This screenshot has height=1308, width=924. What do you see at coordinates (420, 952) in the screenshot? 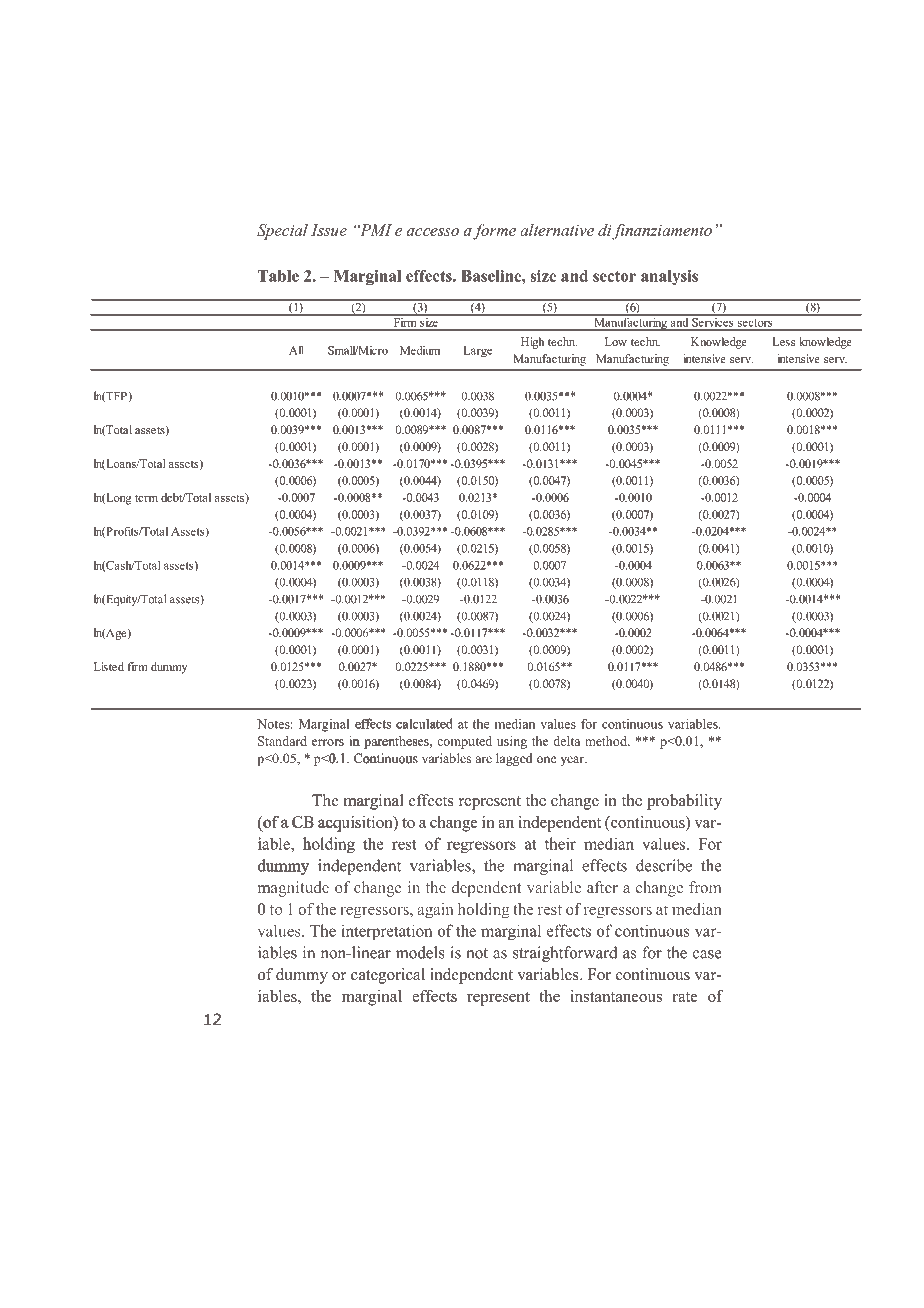
I see `models` at bounding box center [420, 952].
